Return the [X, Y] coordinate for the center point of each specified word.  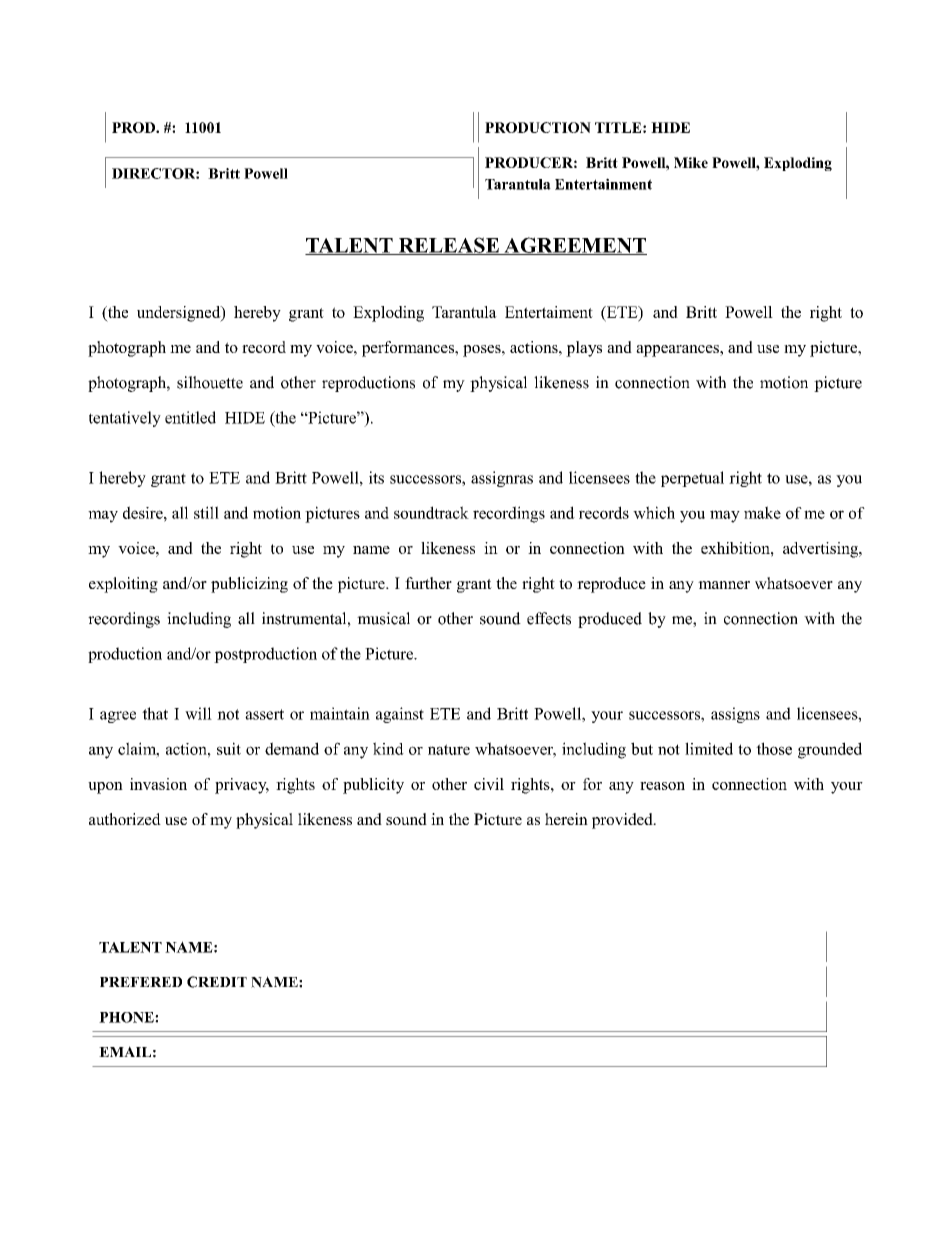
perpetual [692, 479]
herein [566, 819]
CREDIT [217, 982]
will [198, 713]
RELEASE [448, 246]
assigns [735, 715]
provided [623, 821]
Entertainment [603, 184]
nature [449, 749]
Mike [691, 162]
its [376, 477]
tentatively [125, 419]
